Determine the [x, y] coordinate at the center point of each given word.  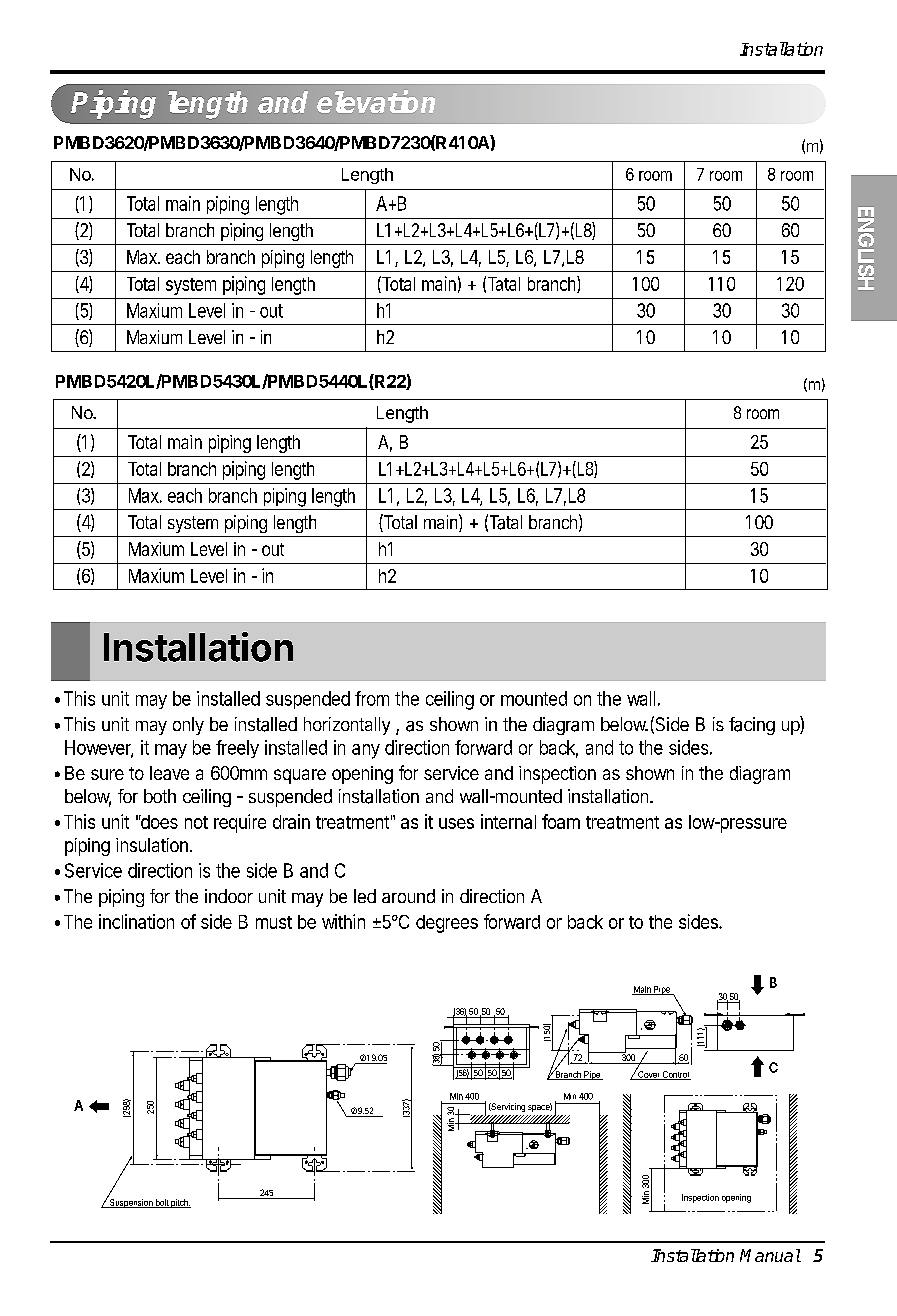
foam [561, 821]
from [372, 698]
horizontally [347, 726]
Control [676, 1075]
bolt [161, 1203]
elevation [376, 101]
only [188, 726]
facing [752, 726]
